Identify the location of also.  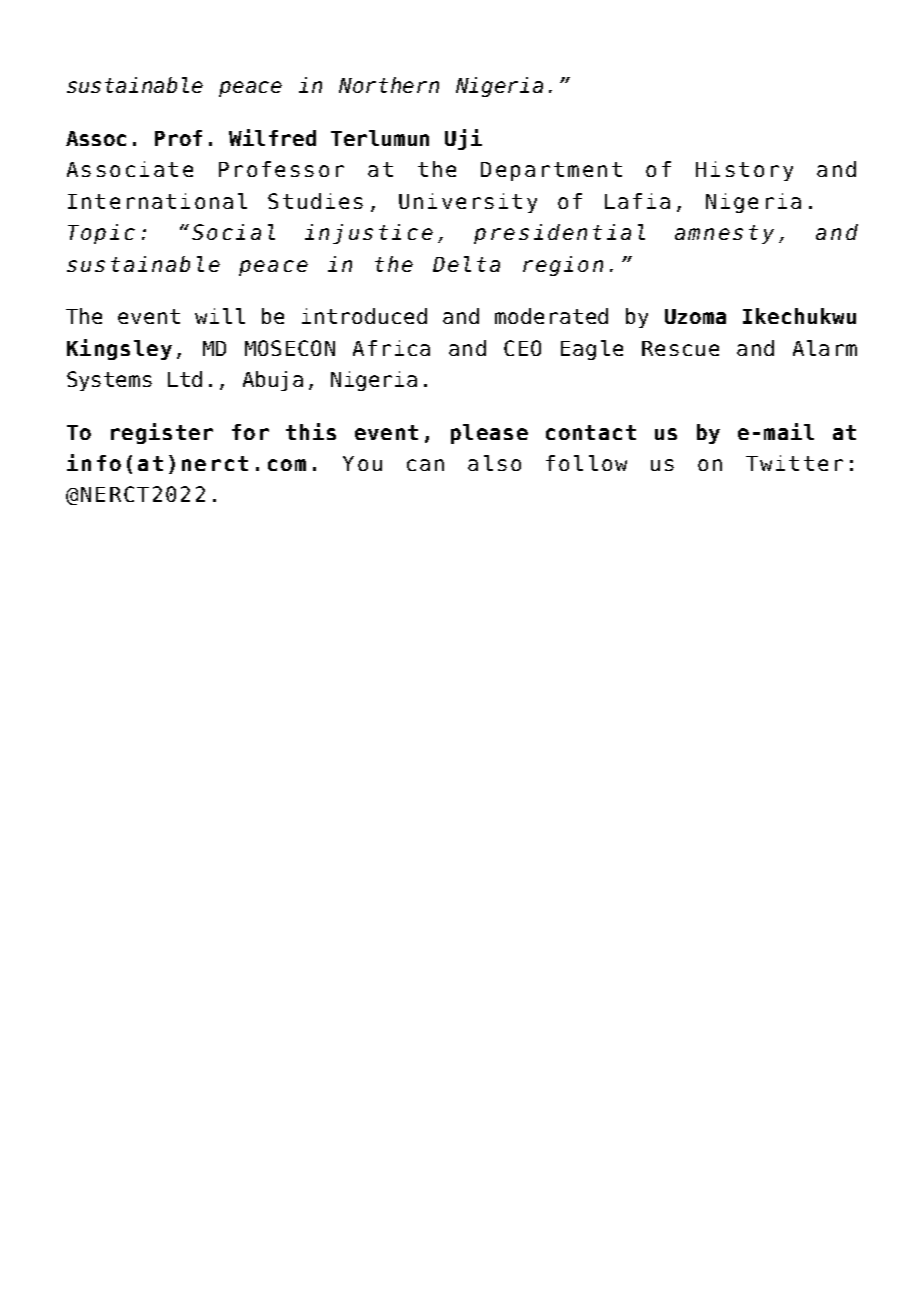
(494, 463).
